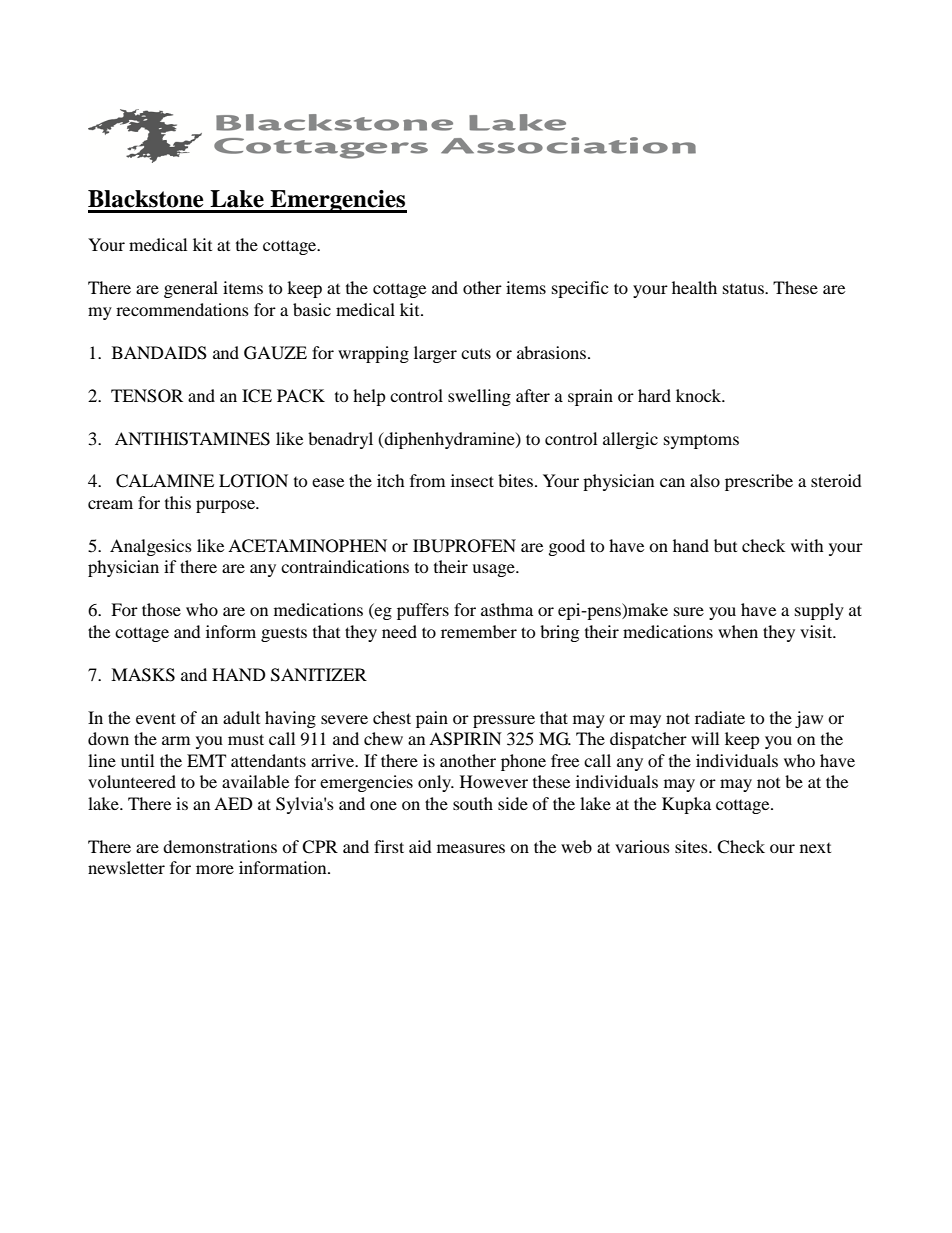 This screenshot has height=1233, width=952. Describe the element at coordinates (580, 289) in the screenshot. I see `specific` at that location.
